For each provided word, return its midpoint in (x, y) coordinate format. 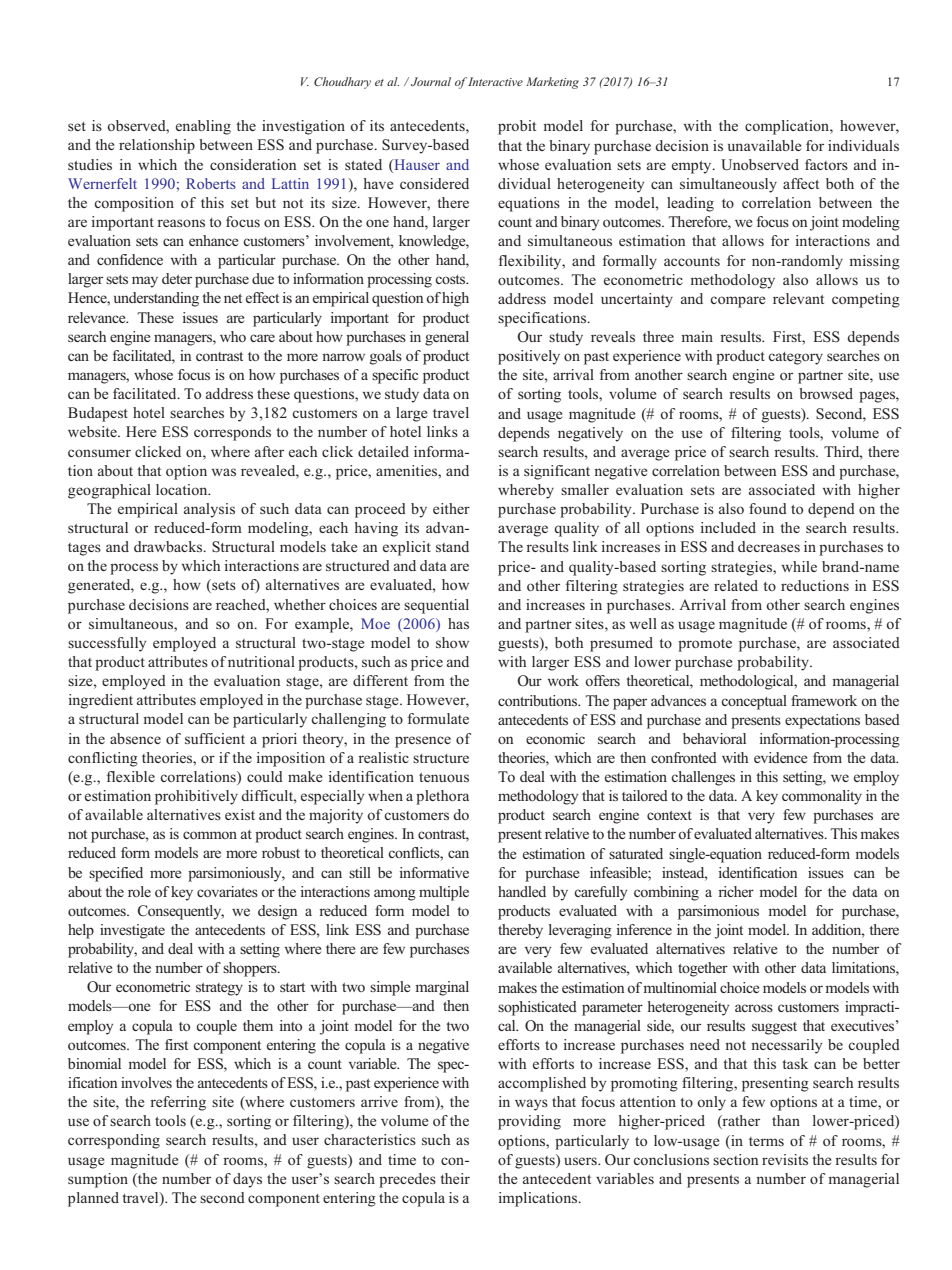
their (455, 1178)
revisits (785, 1159)
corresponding (114, 1141)
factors (826, 164)
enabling (203, 127)
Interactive (495, 81)
